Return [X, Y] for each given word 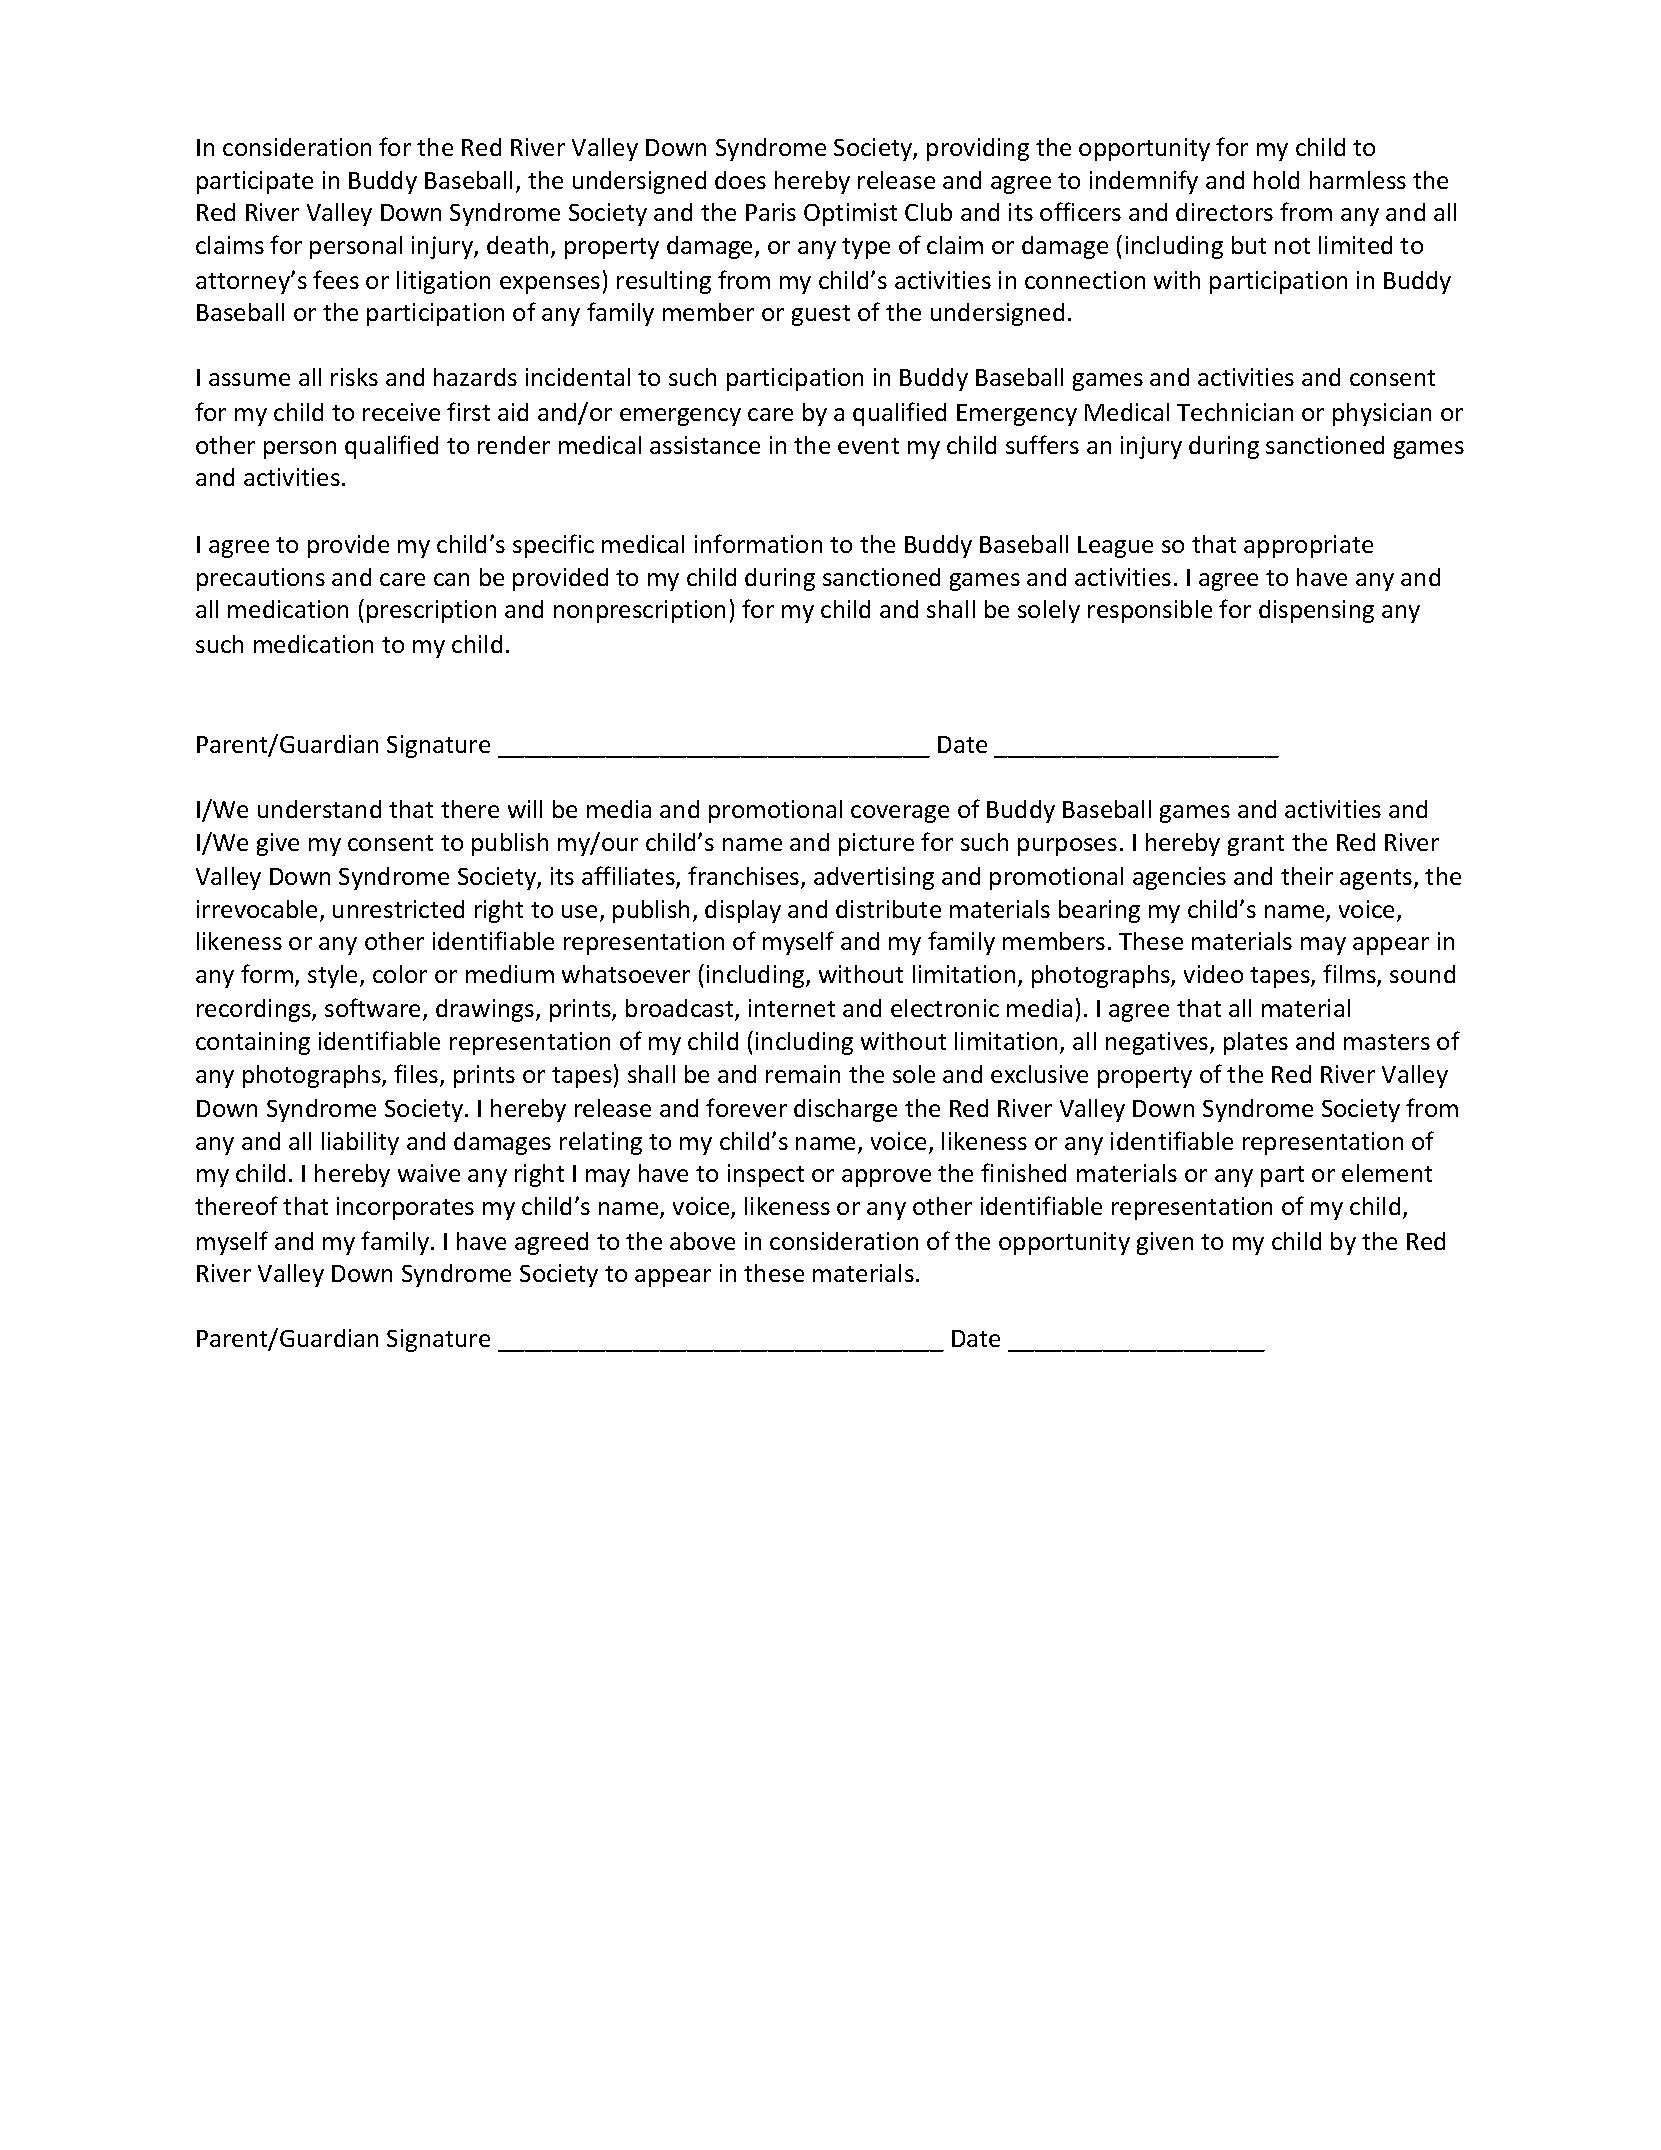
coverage [900, 814]
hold [1276, 180]
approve [886, 1178]
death [517, 245]
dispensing [1316, 611]
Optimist [850, 214]
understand [319, 809]
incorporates [405, 1208]
